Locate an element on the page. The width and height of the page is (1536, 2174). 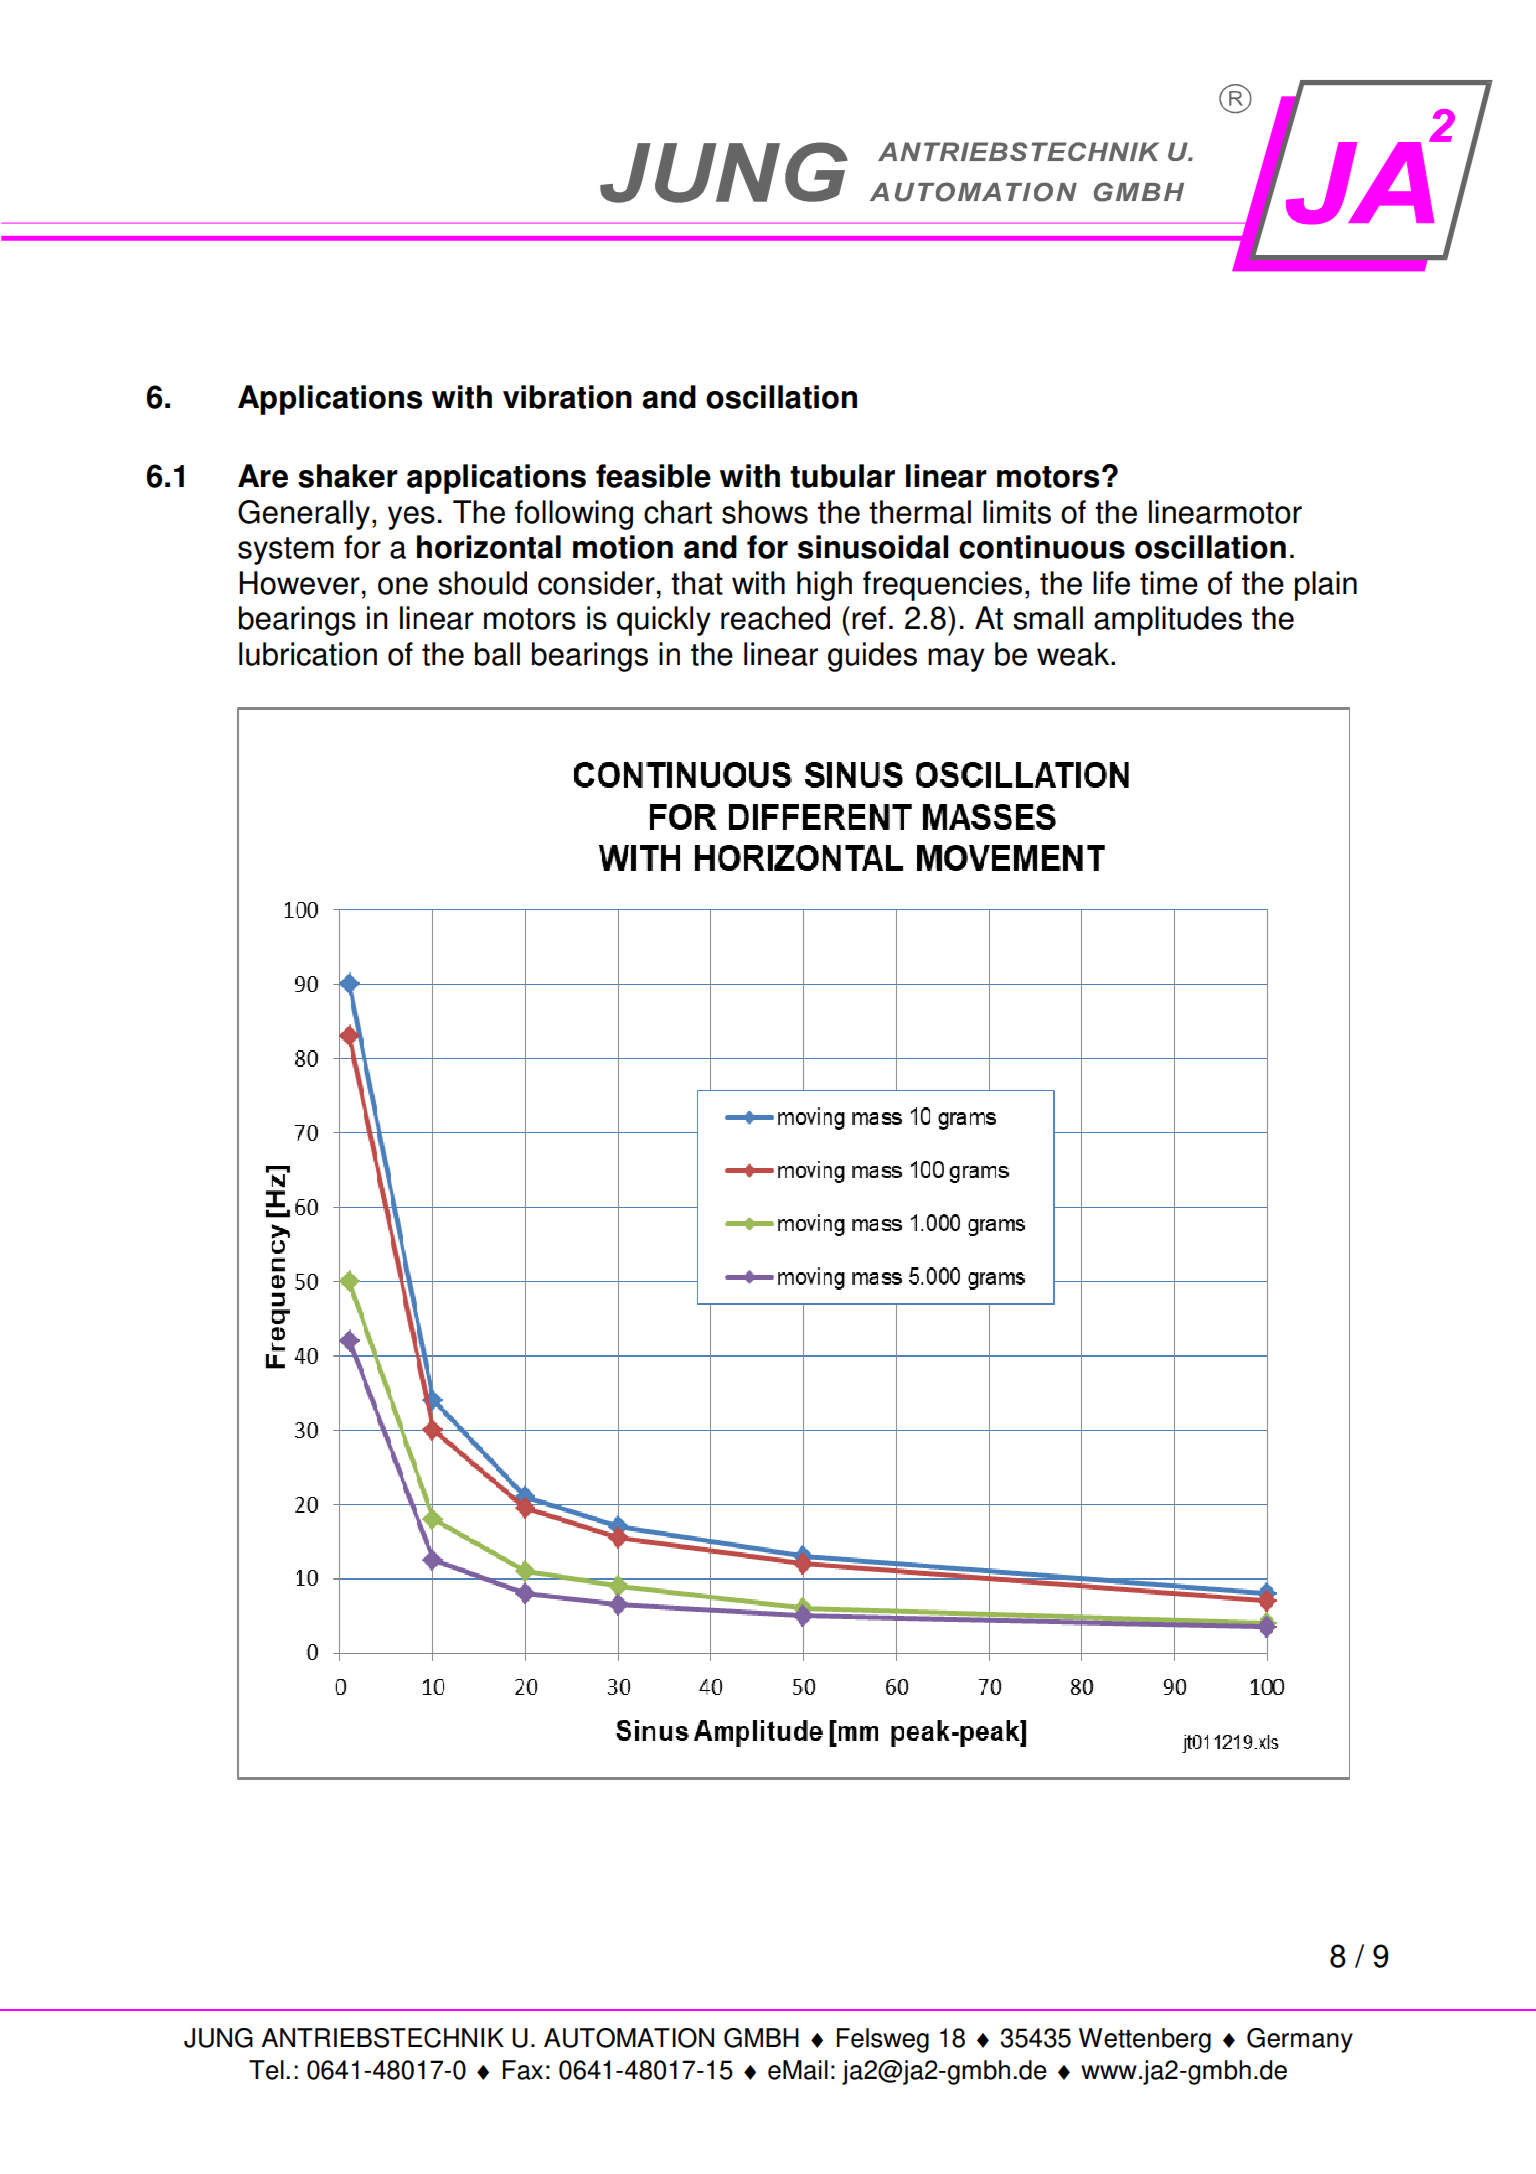
guides is located at coordinates (872, 657).
